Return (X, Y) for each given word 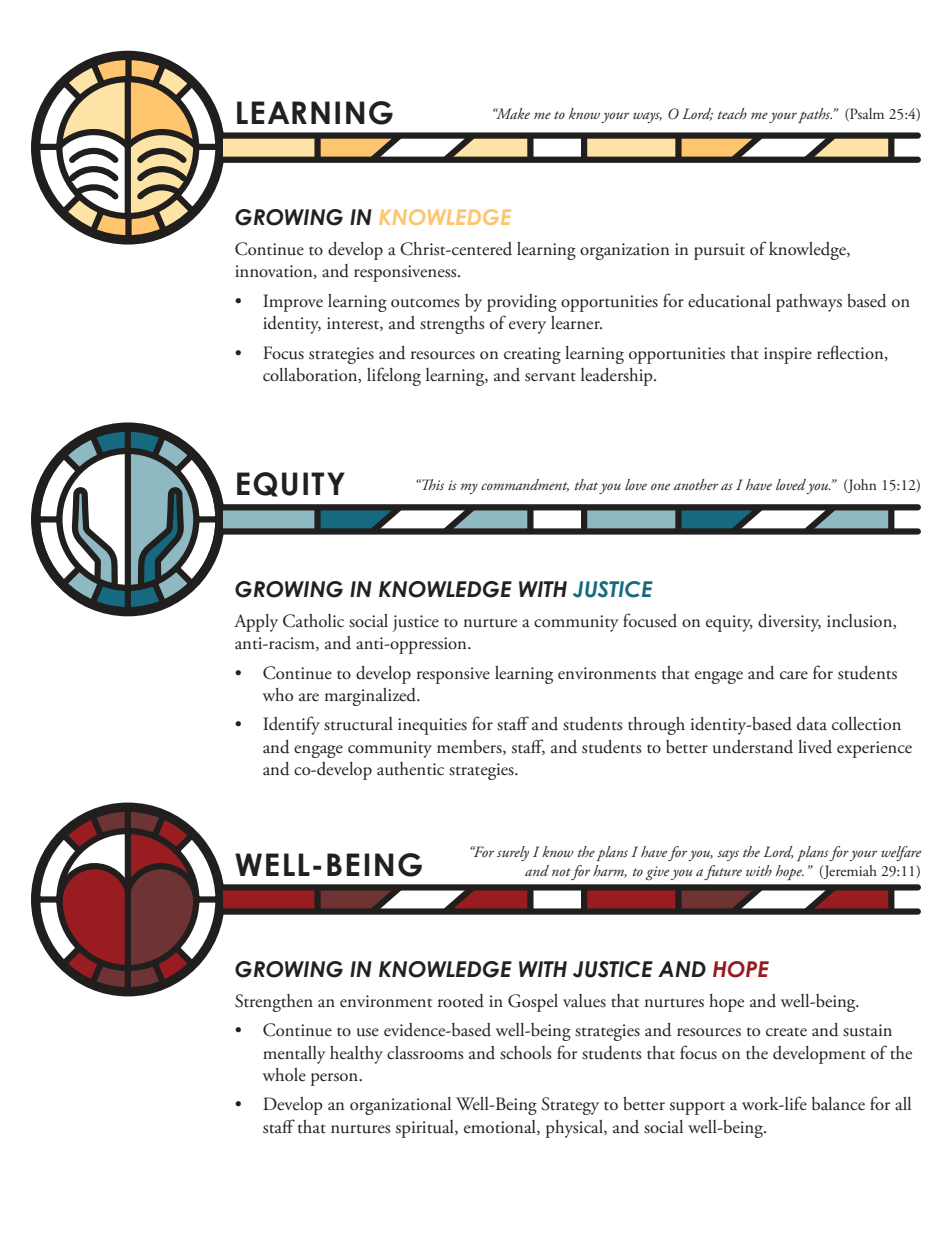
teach (732, 113)
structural (358, 724)
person (336, 1079)
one (661, 486)
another (696, 484)
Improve (293, 303)
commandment (525, 485)
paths (815, 115)
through (656, 726)
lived (815, 747)
